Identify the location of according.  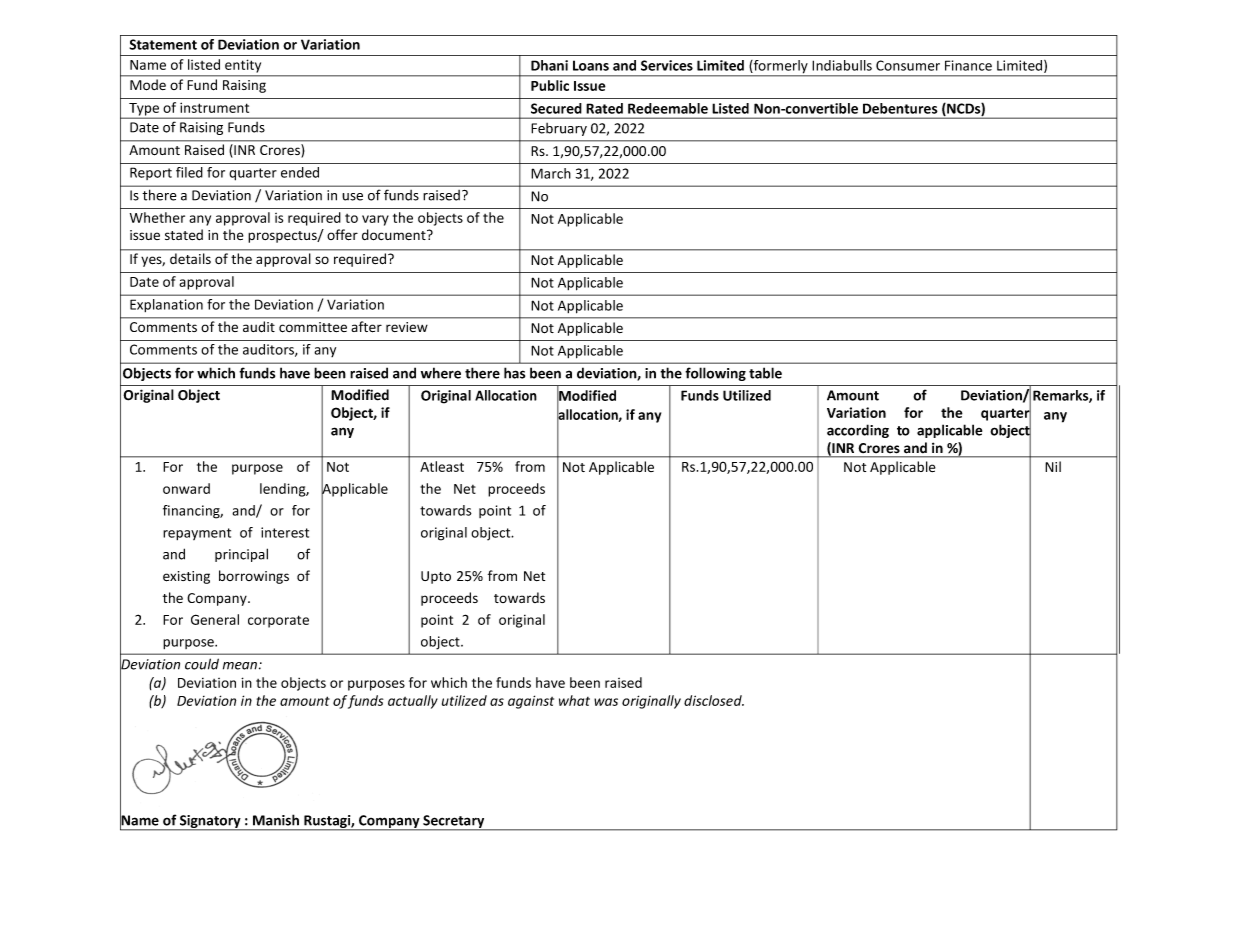
(858, 431).
